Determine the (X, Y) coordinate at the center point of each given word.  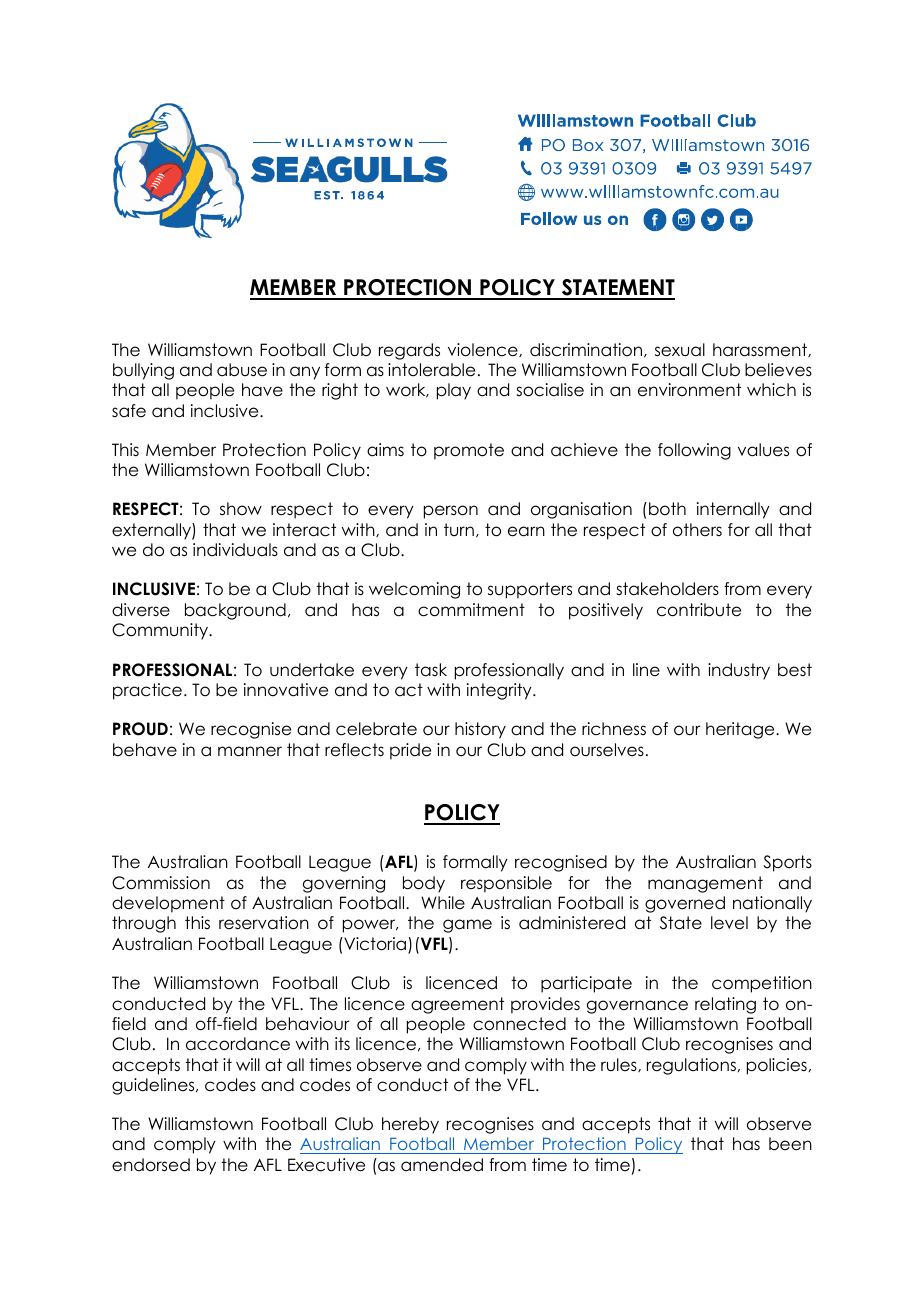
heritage (741, 730)
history (480, 730)
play (454, 391)
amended (442, 1165)
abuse (242, 370)
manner (250, 751)
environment (689, 390)
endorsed (151, 1165)
